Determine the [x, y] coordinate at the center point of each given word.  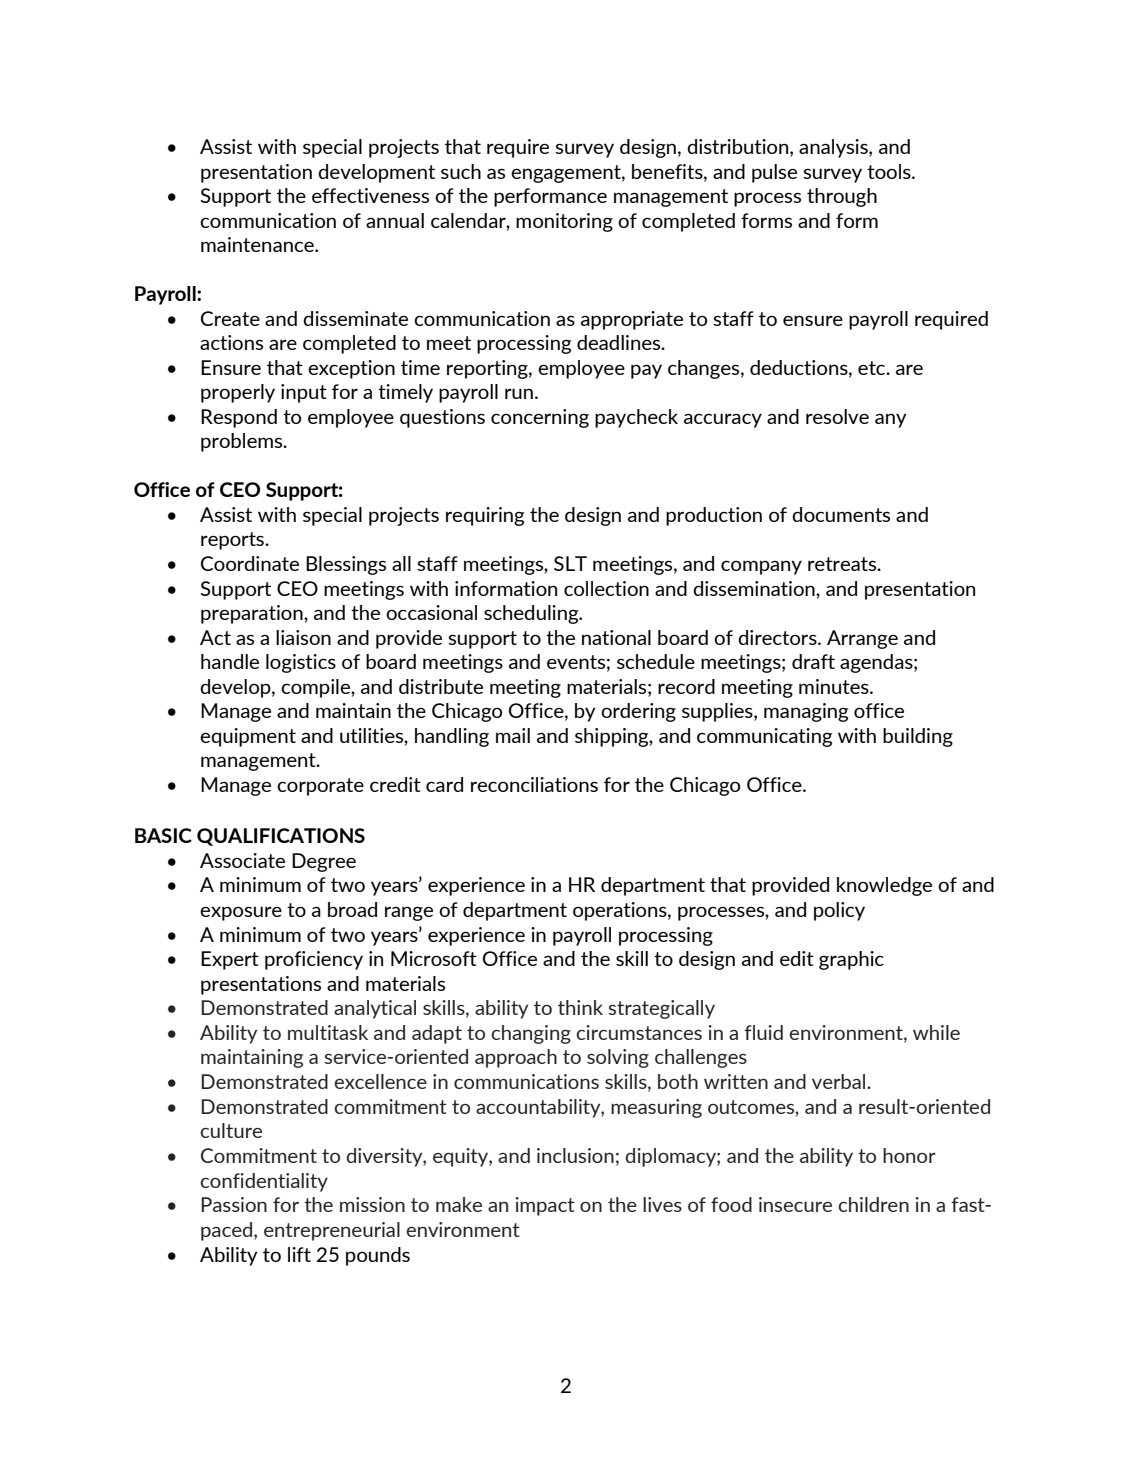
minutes [835, 686]
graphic [851, 960]
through [842, 197]
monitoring [564, 222]
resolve [837, 416]
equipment [248, 737]
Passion [234, 1204]
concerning [540, 418]
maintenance [258, 244]
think [580, 1007]
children [873, 1204]
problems [243, 442]
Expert [230, 960]
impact [545, 1206]
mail [513, 735]
